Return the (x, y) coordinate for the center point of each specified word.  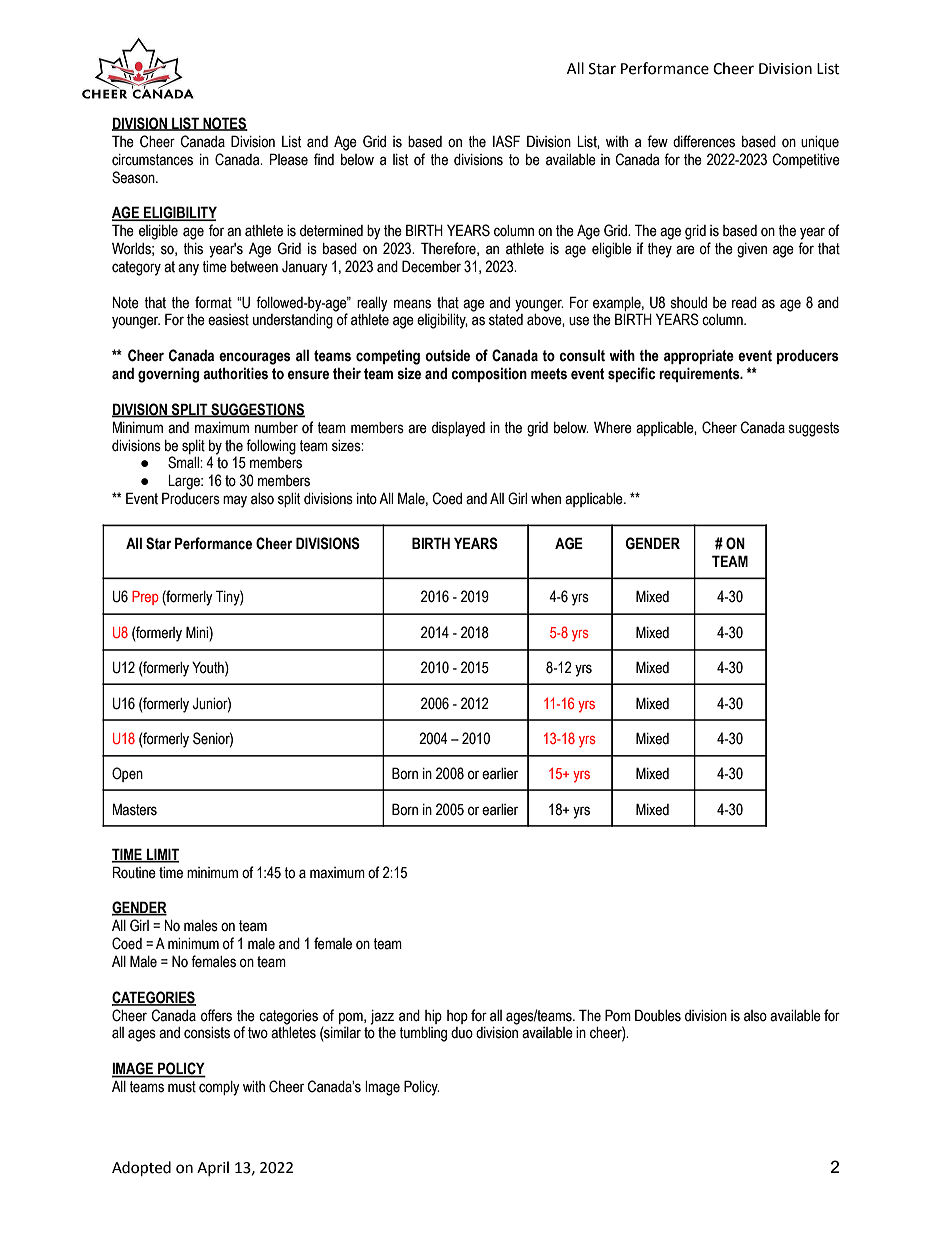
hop (457, 1017)
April (213, 1168)
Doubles (658, 1015)
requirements (700, 374)
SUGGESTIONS (257, 410)
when (546, 499)
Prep (145, 598)
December (431, 266)
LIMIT (162, 855)
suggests (814, 429)
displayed (458, 429)
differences (704, 141)
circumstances (152, 160)
